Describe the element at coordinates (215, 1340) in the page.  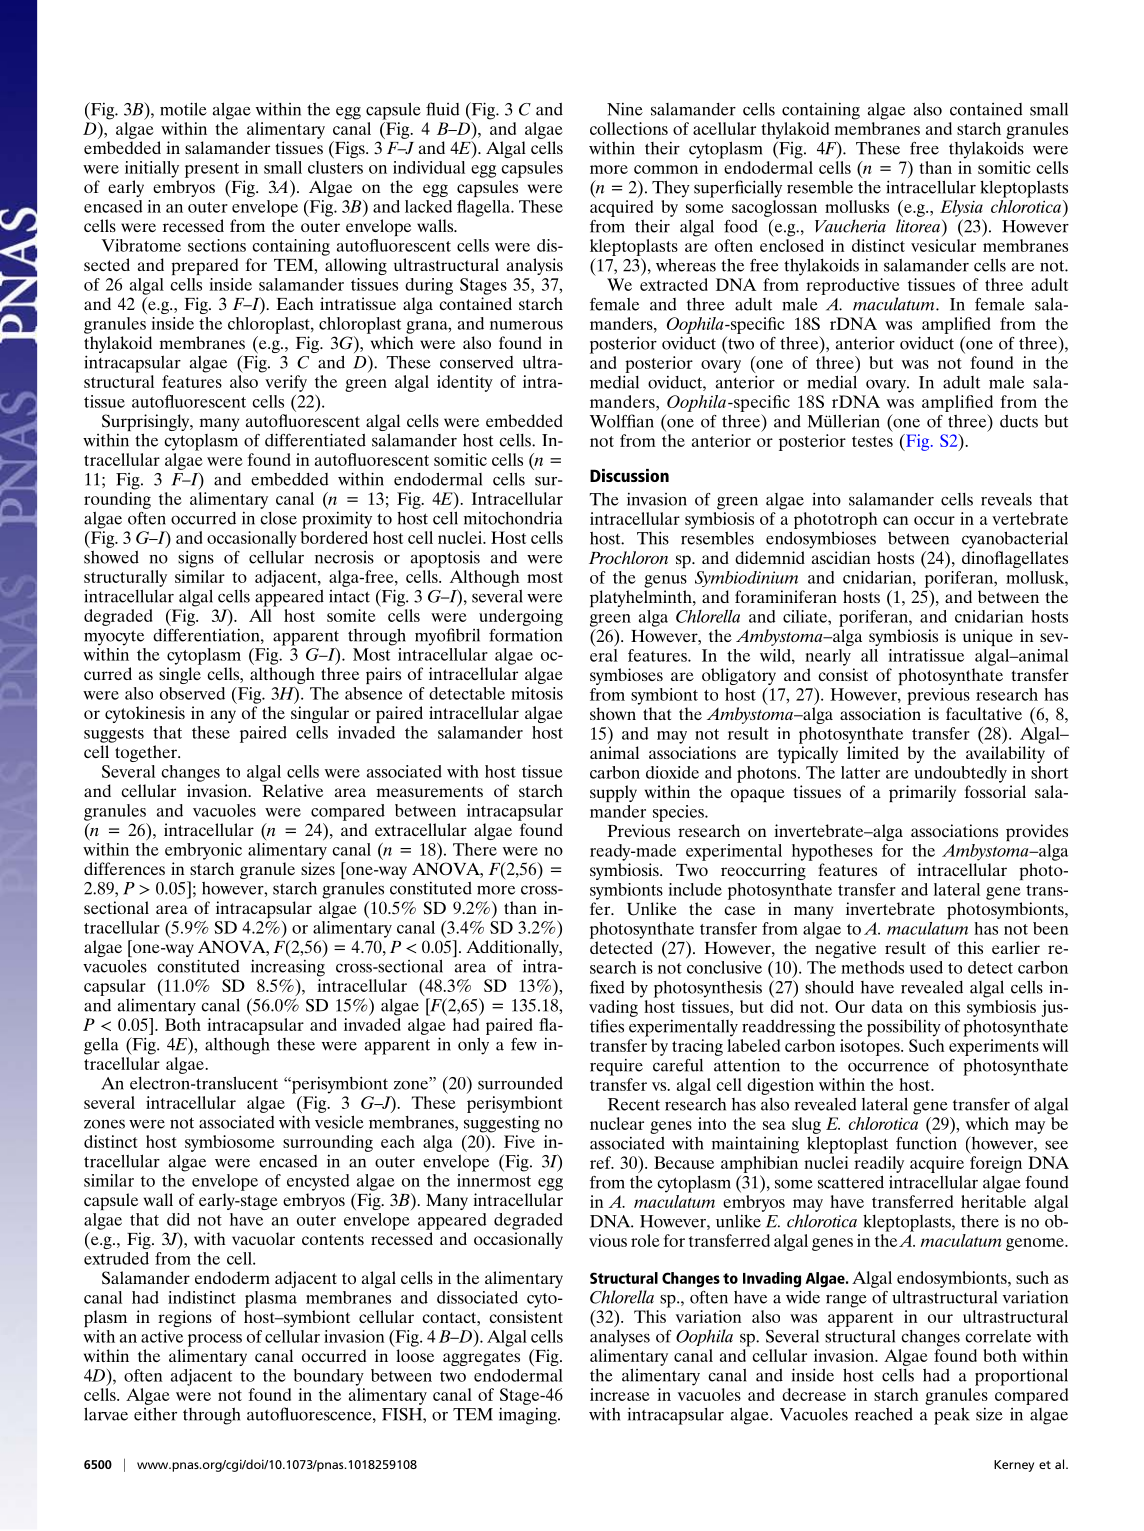
I see `process` at that location.
